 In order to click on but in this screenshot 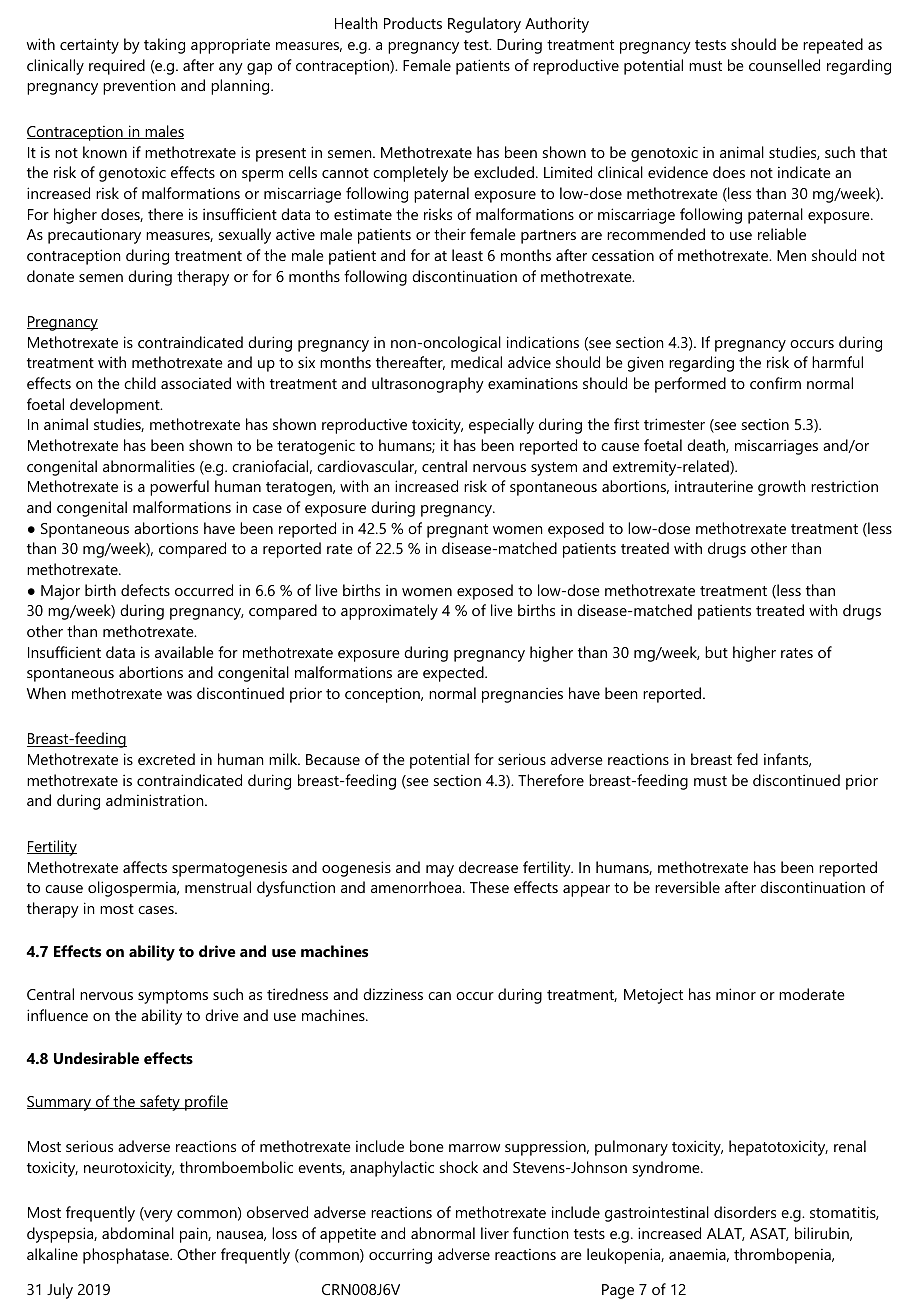, I will do `click(716, 652)`.
